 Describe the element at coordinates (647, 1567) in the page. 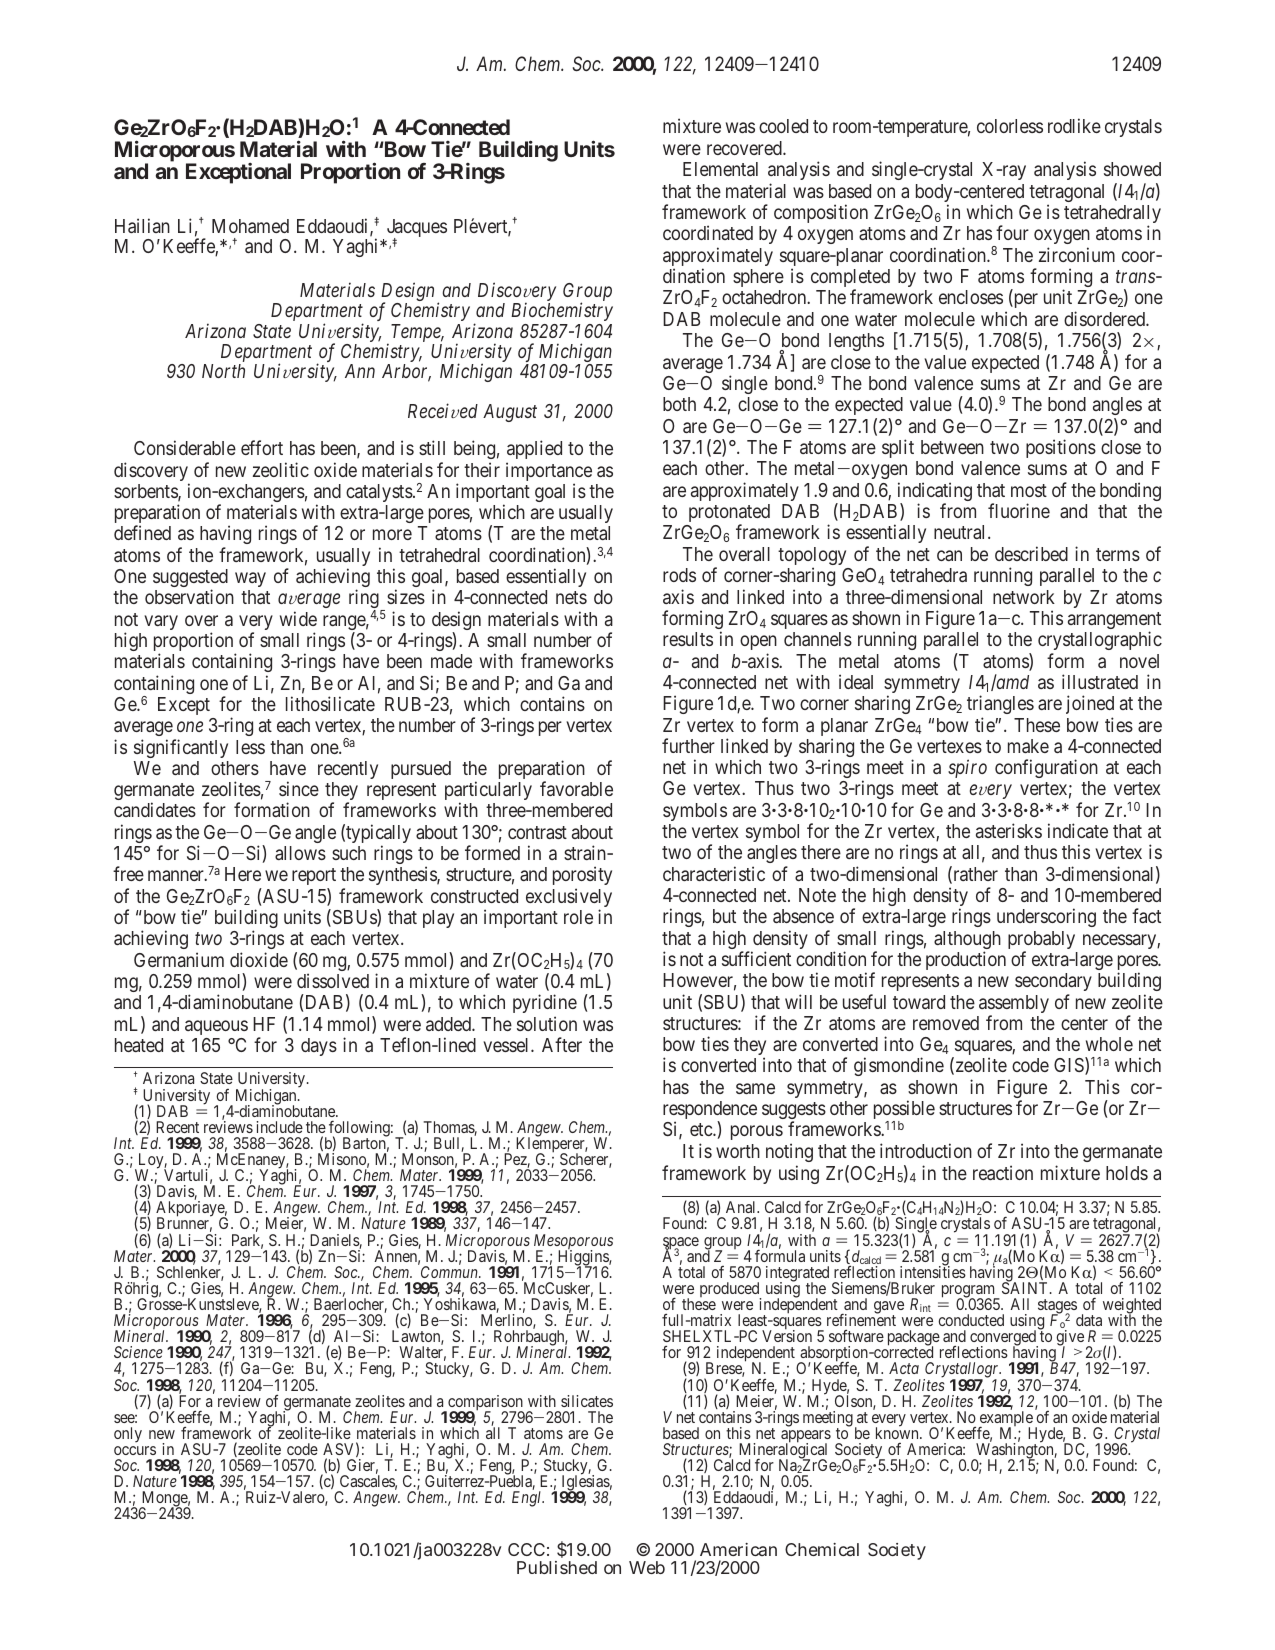

I see `Web` at that location.
